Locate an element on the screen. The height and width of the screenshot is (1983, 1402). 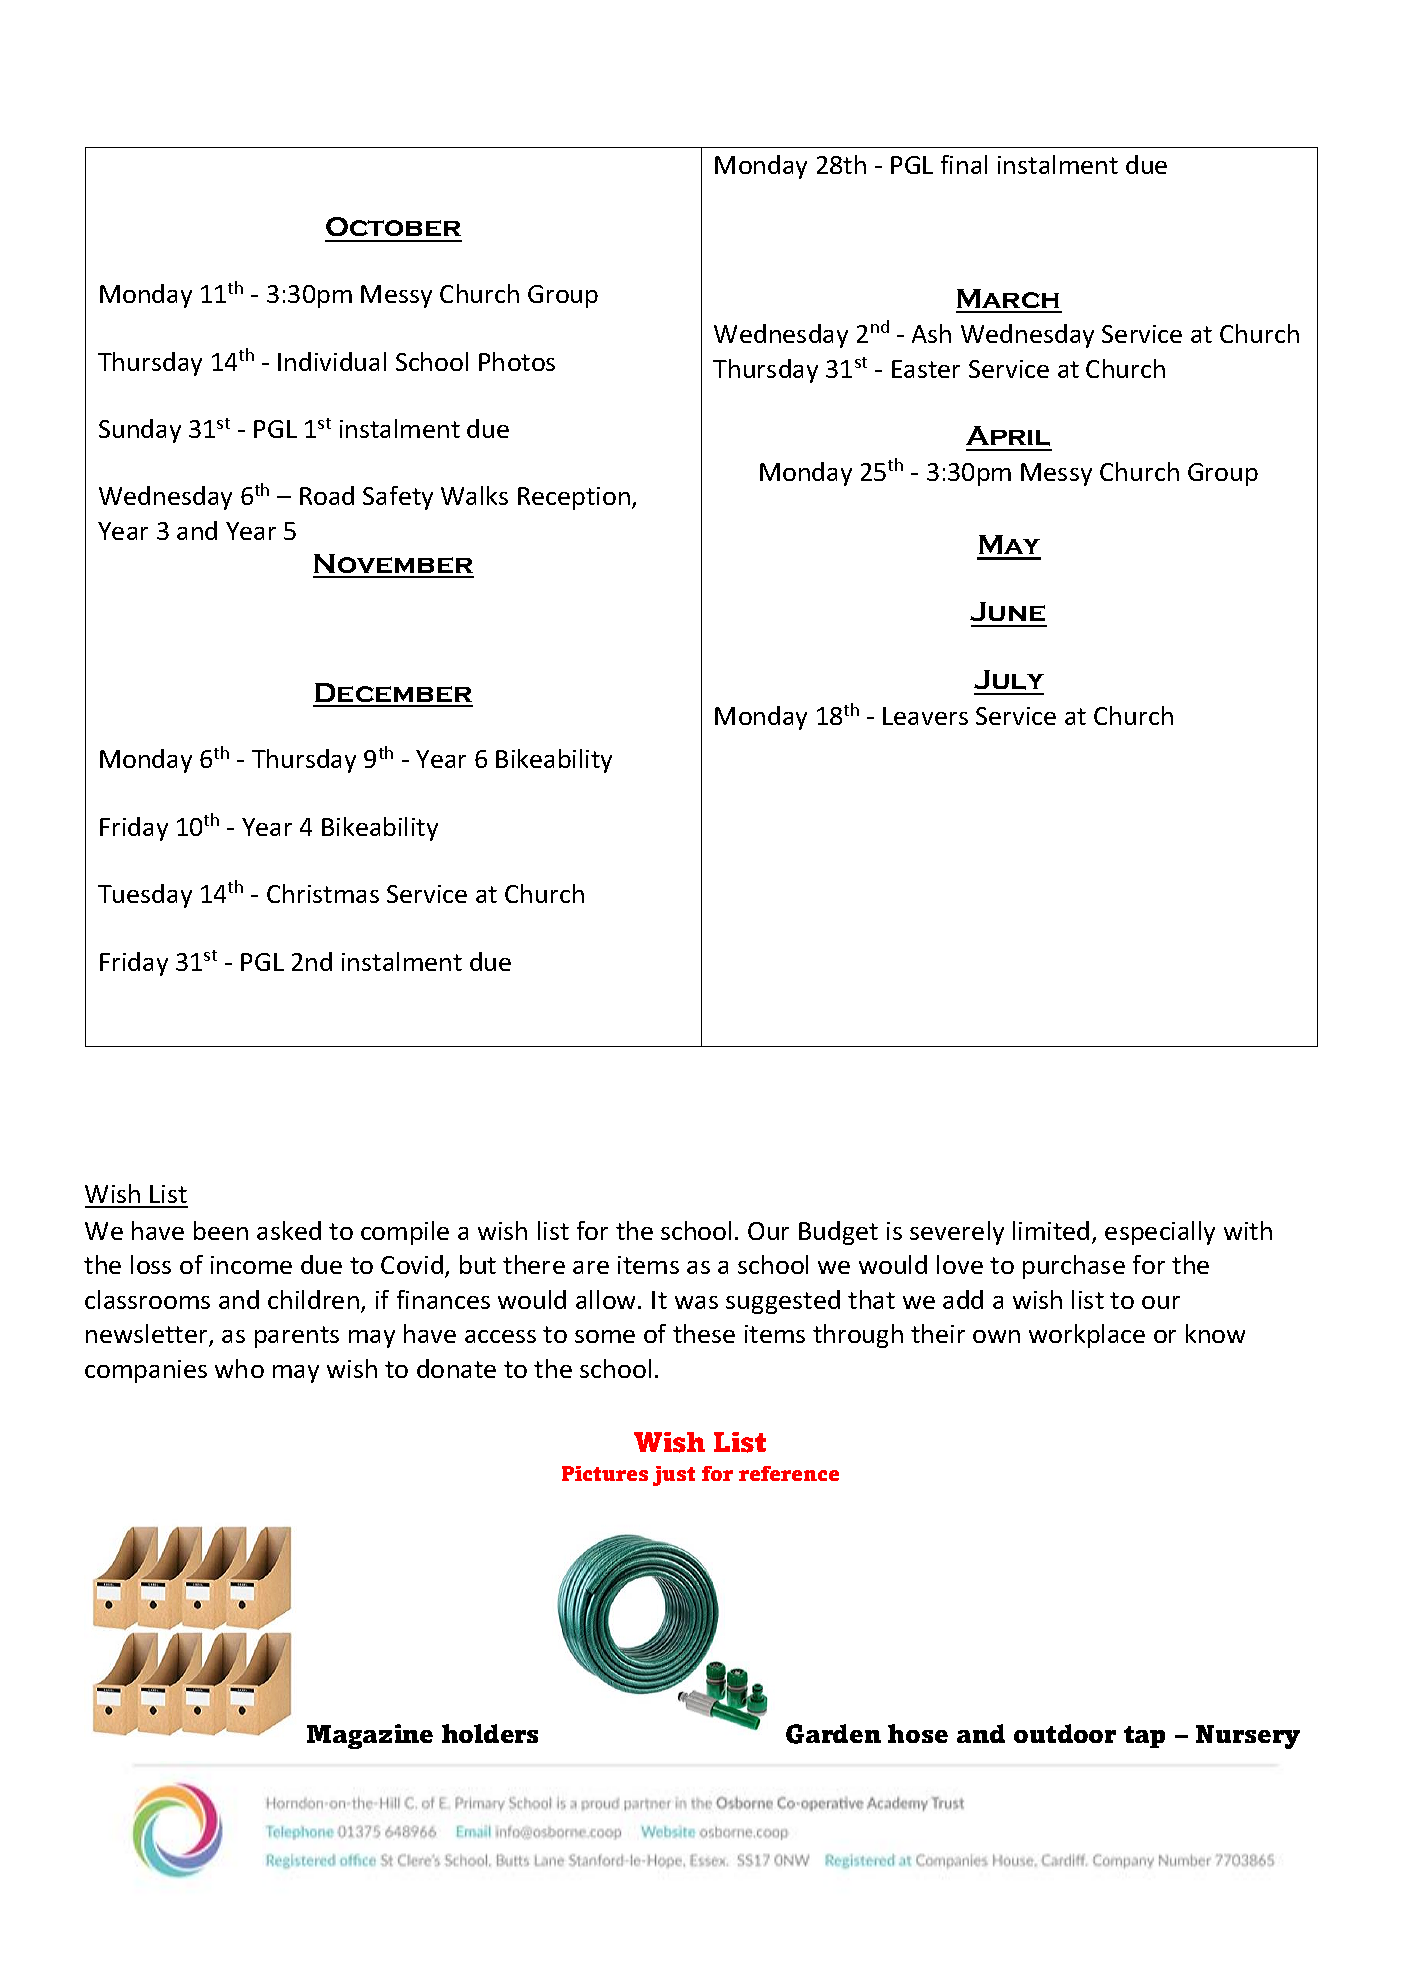
these is located at coordinates (704, 1333).
